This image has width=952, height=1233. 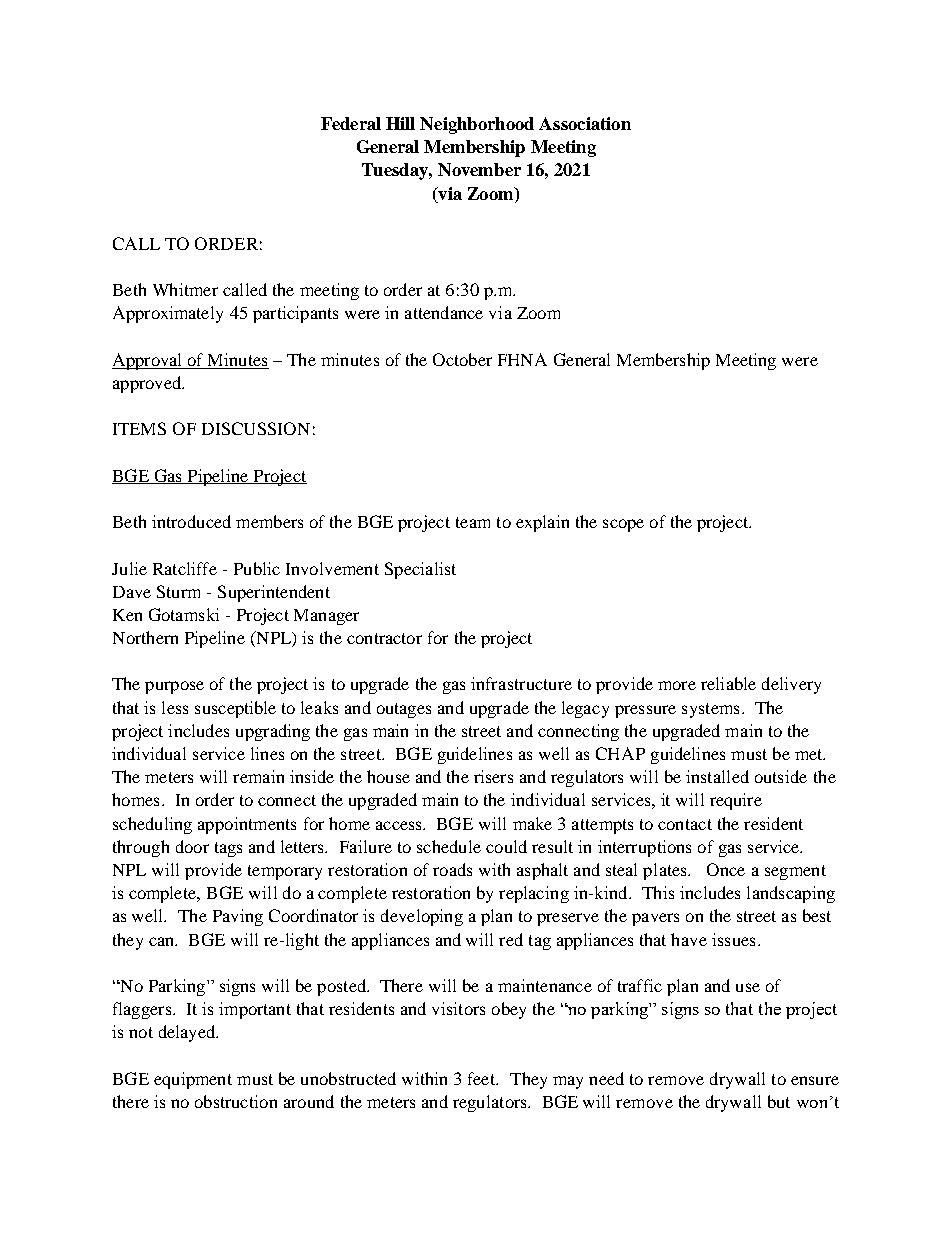 What do you see at coordinates (351, 123) in the image?
I see `Federal` at bounding box center [351, 123].
